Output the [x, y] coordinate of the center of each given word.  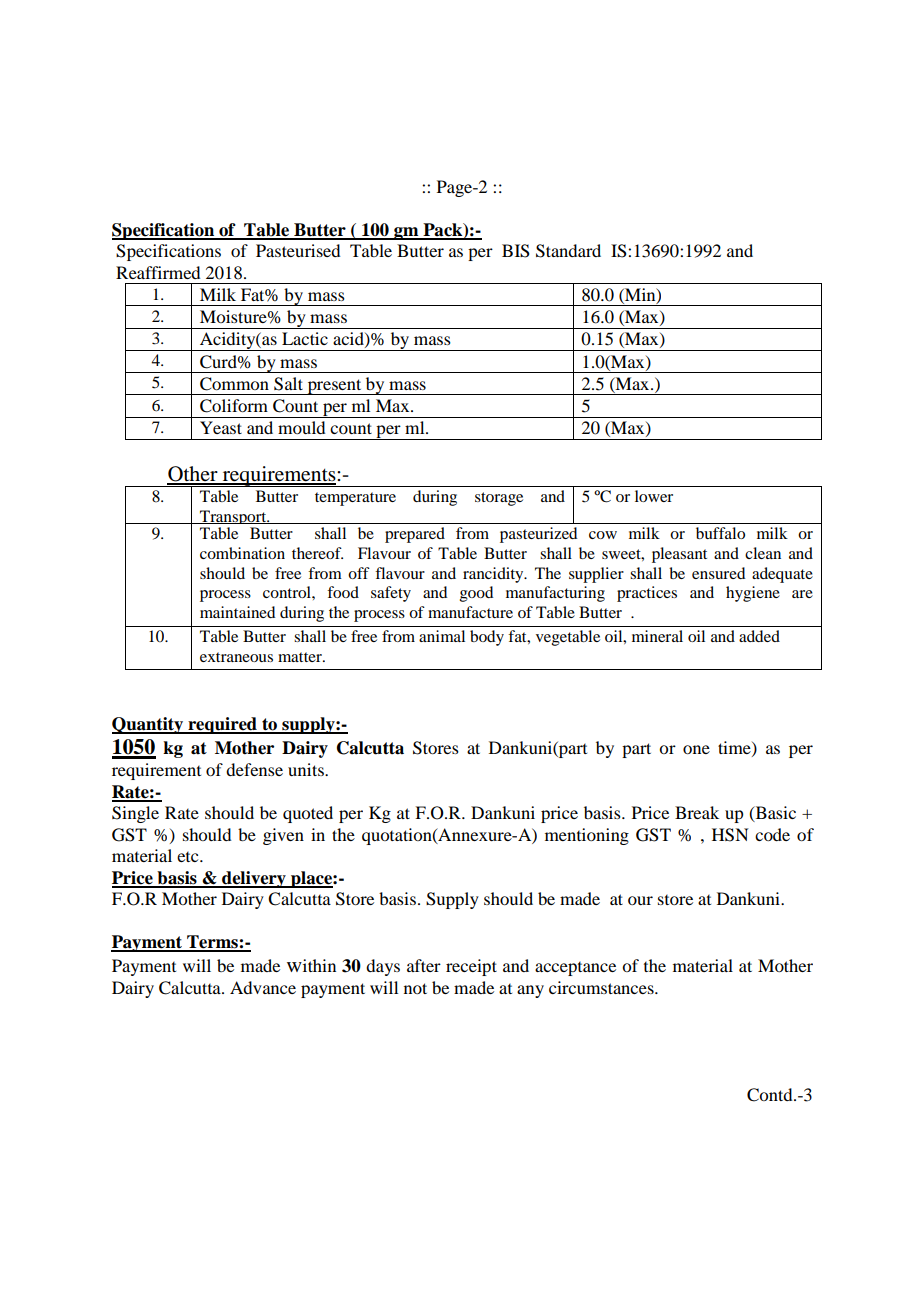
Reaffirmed [158, 272]
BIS [516, 251]
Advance [263, 987]
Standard [568, 251]
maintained [237, 612]
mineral [657, 636]
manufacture [470, 612]
